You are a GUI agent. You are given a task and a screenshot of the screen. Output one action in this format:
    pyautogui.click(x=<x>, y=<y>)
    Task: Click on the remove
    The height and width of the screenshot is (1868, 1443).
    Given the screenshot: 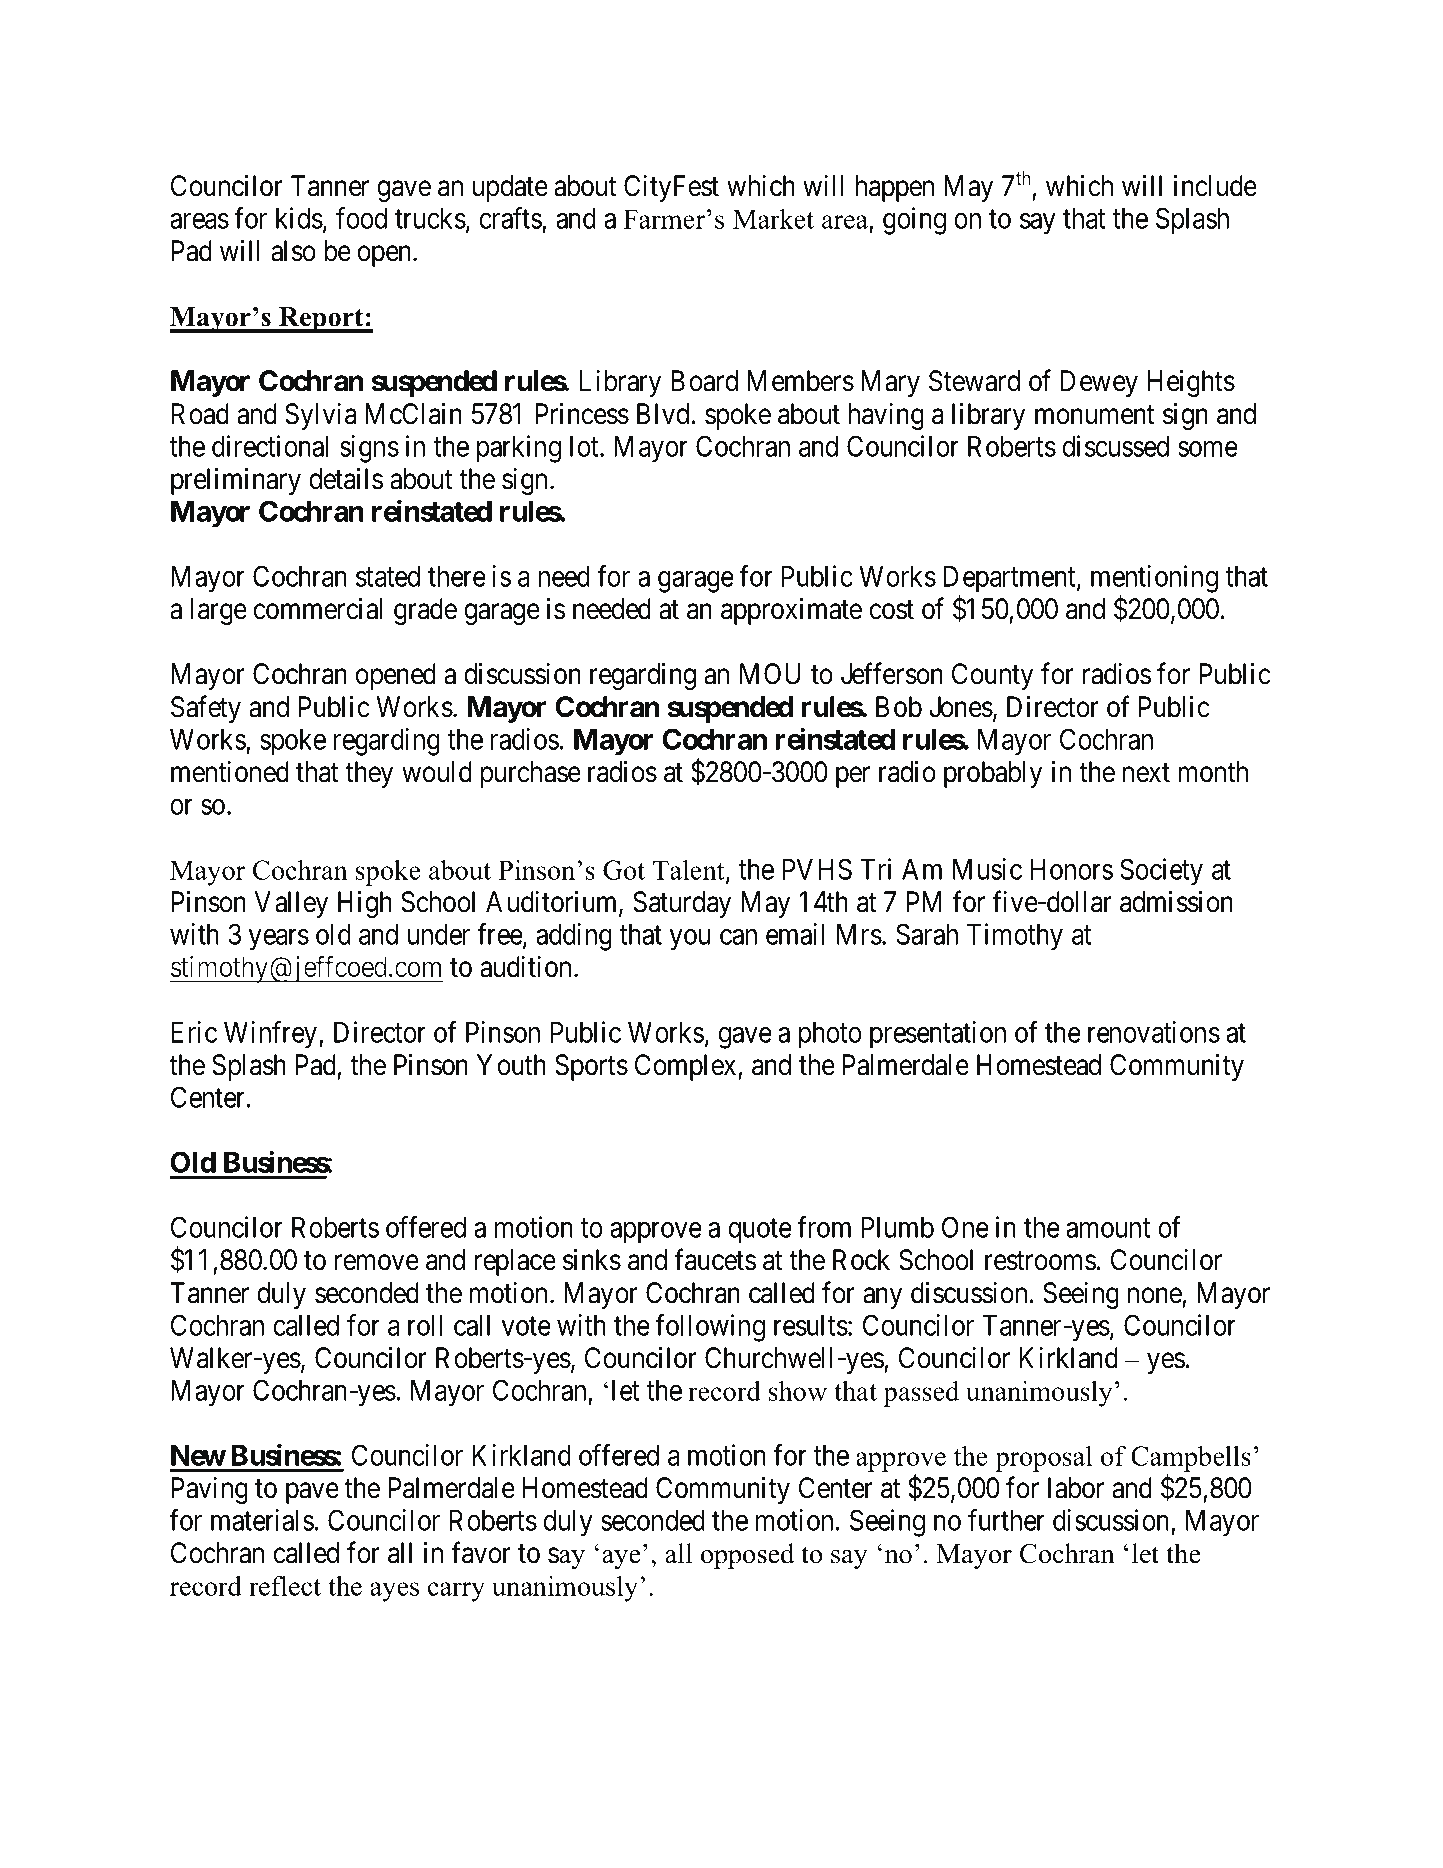 What is the action you would take?
    pyautogui.click(x=377, y=1263)
